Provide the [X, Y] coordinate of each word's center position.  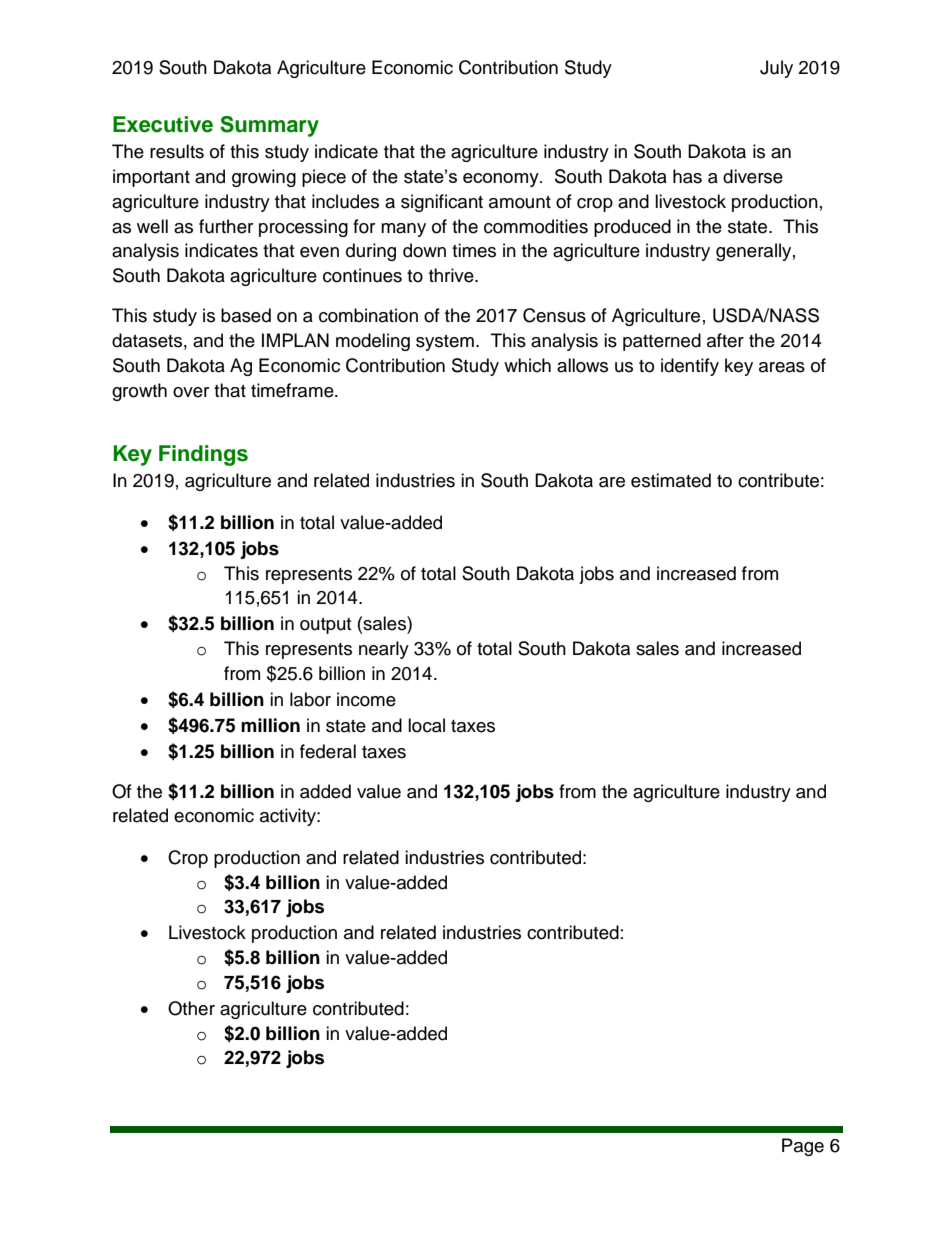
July [776, 69]
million [270, 725]
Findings [203, 455]
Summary [269, 126]
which [527, 365]
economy [502, 180]
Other [191, 1008]
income [366, 699]
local [426, 725]
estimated [671, 480]
